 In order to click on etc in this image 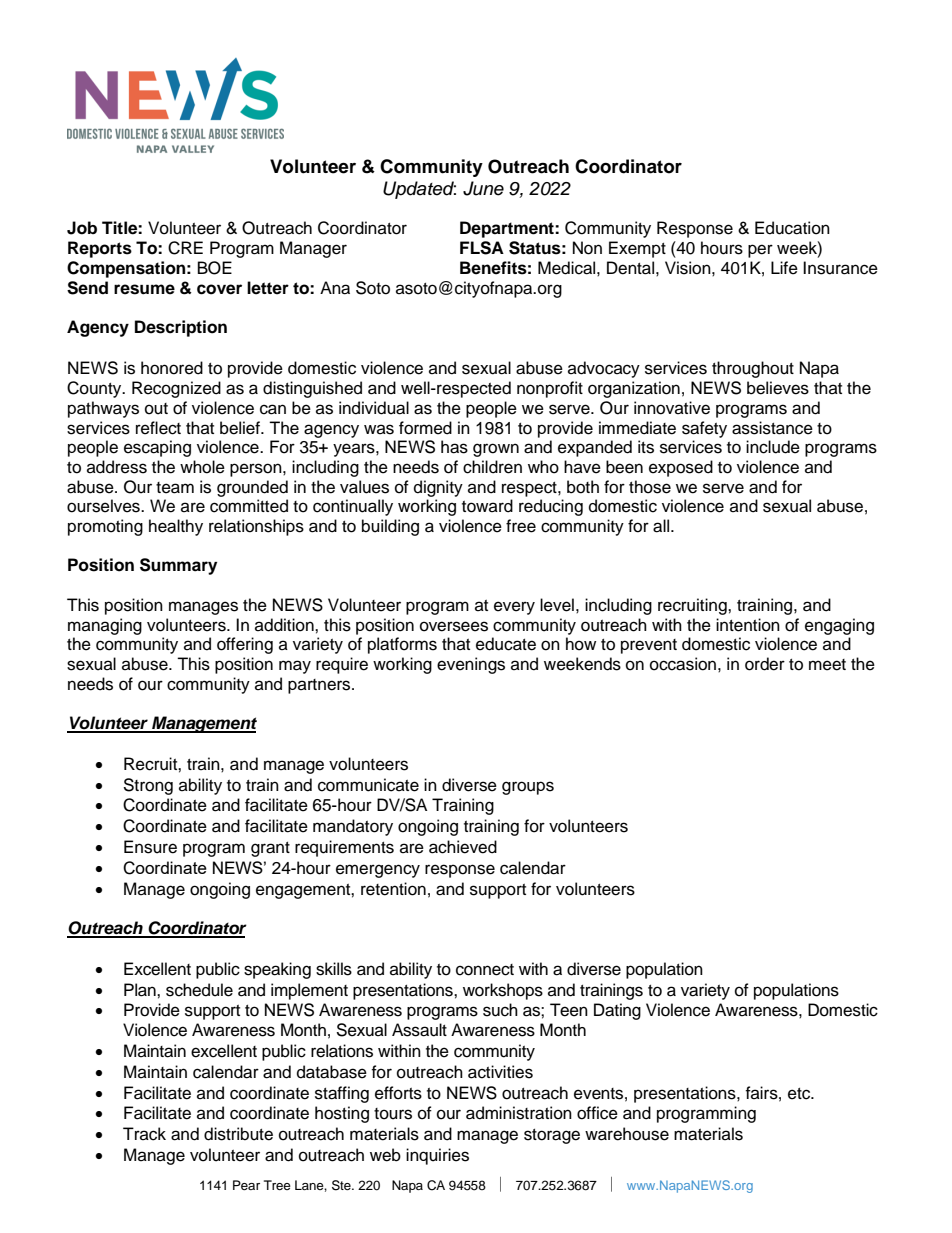, I will do `click(800, 1094)`.
